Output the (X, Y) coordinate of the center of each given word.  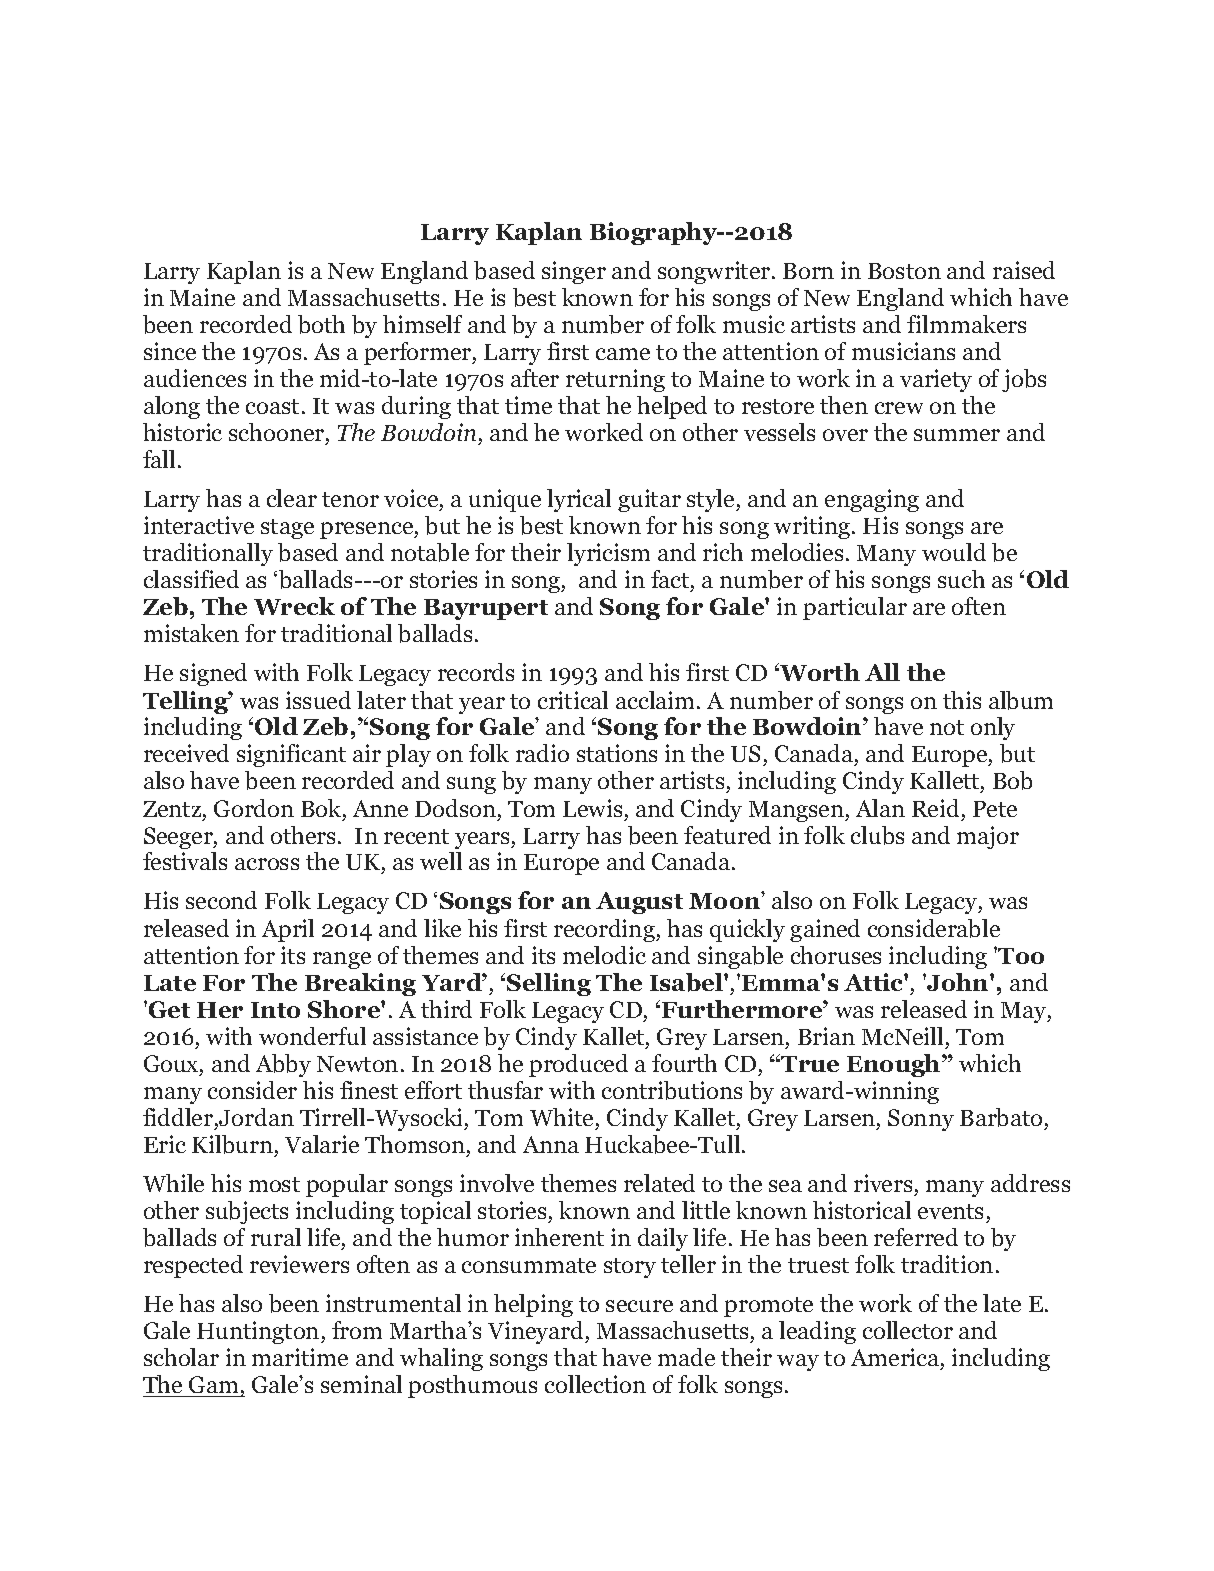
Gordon (254, 808)
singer (574, 272)
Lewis (592, 808)
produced (578, 1065)
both (321, 324)
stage (287, 529)
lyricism (608, 554)
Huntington (259, 1332)
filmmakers (966, 324)
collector (908, 1330)
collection (595, 1384)
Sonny (921, 1120)
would (954, 552)
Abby (283, 1065)
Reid (935, 808)
